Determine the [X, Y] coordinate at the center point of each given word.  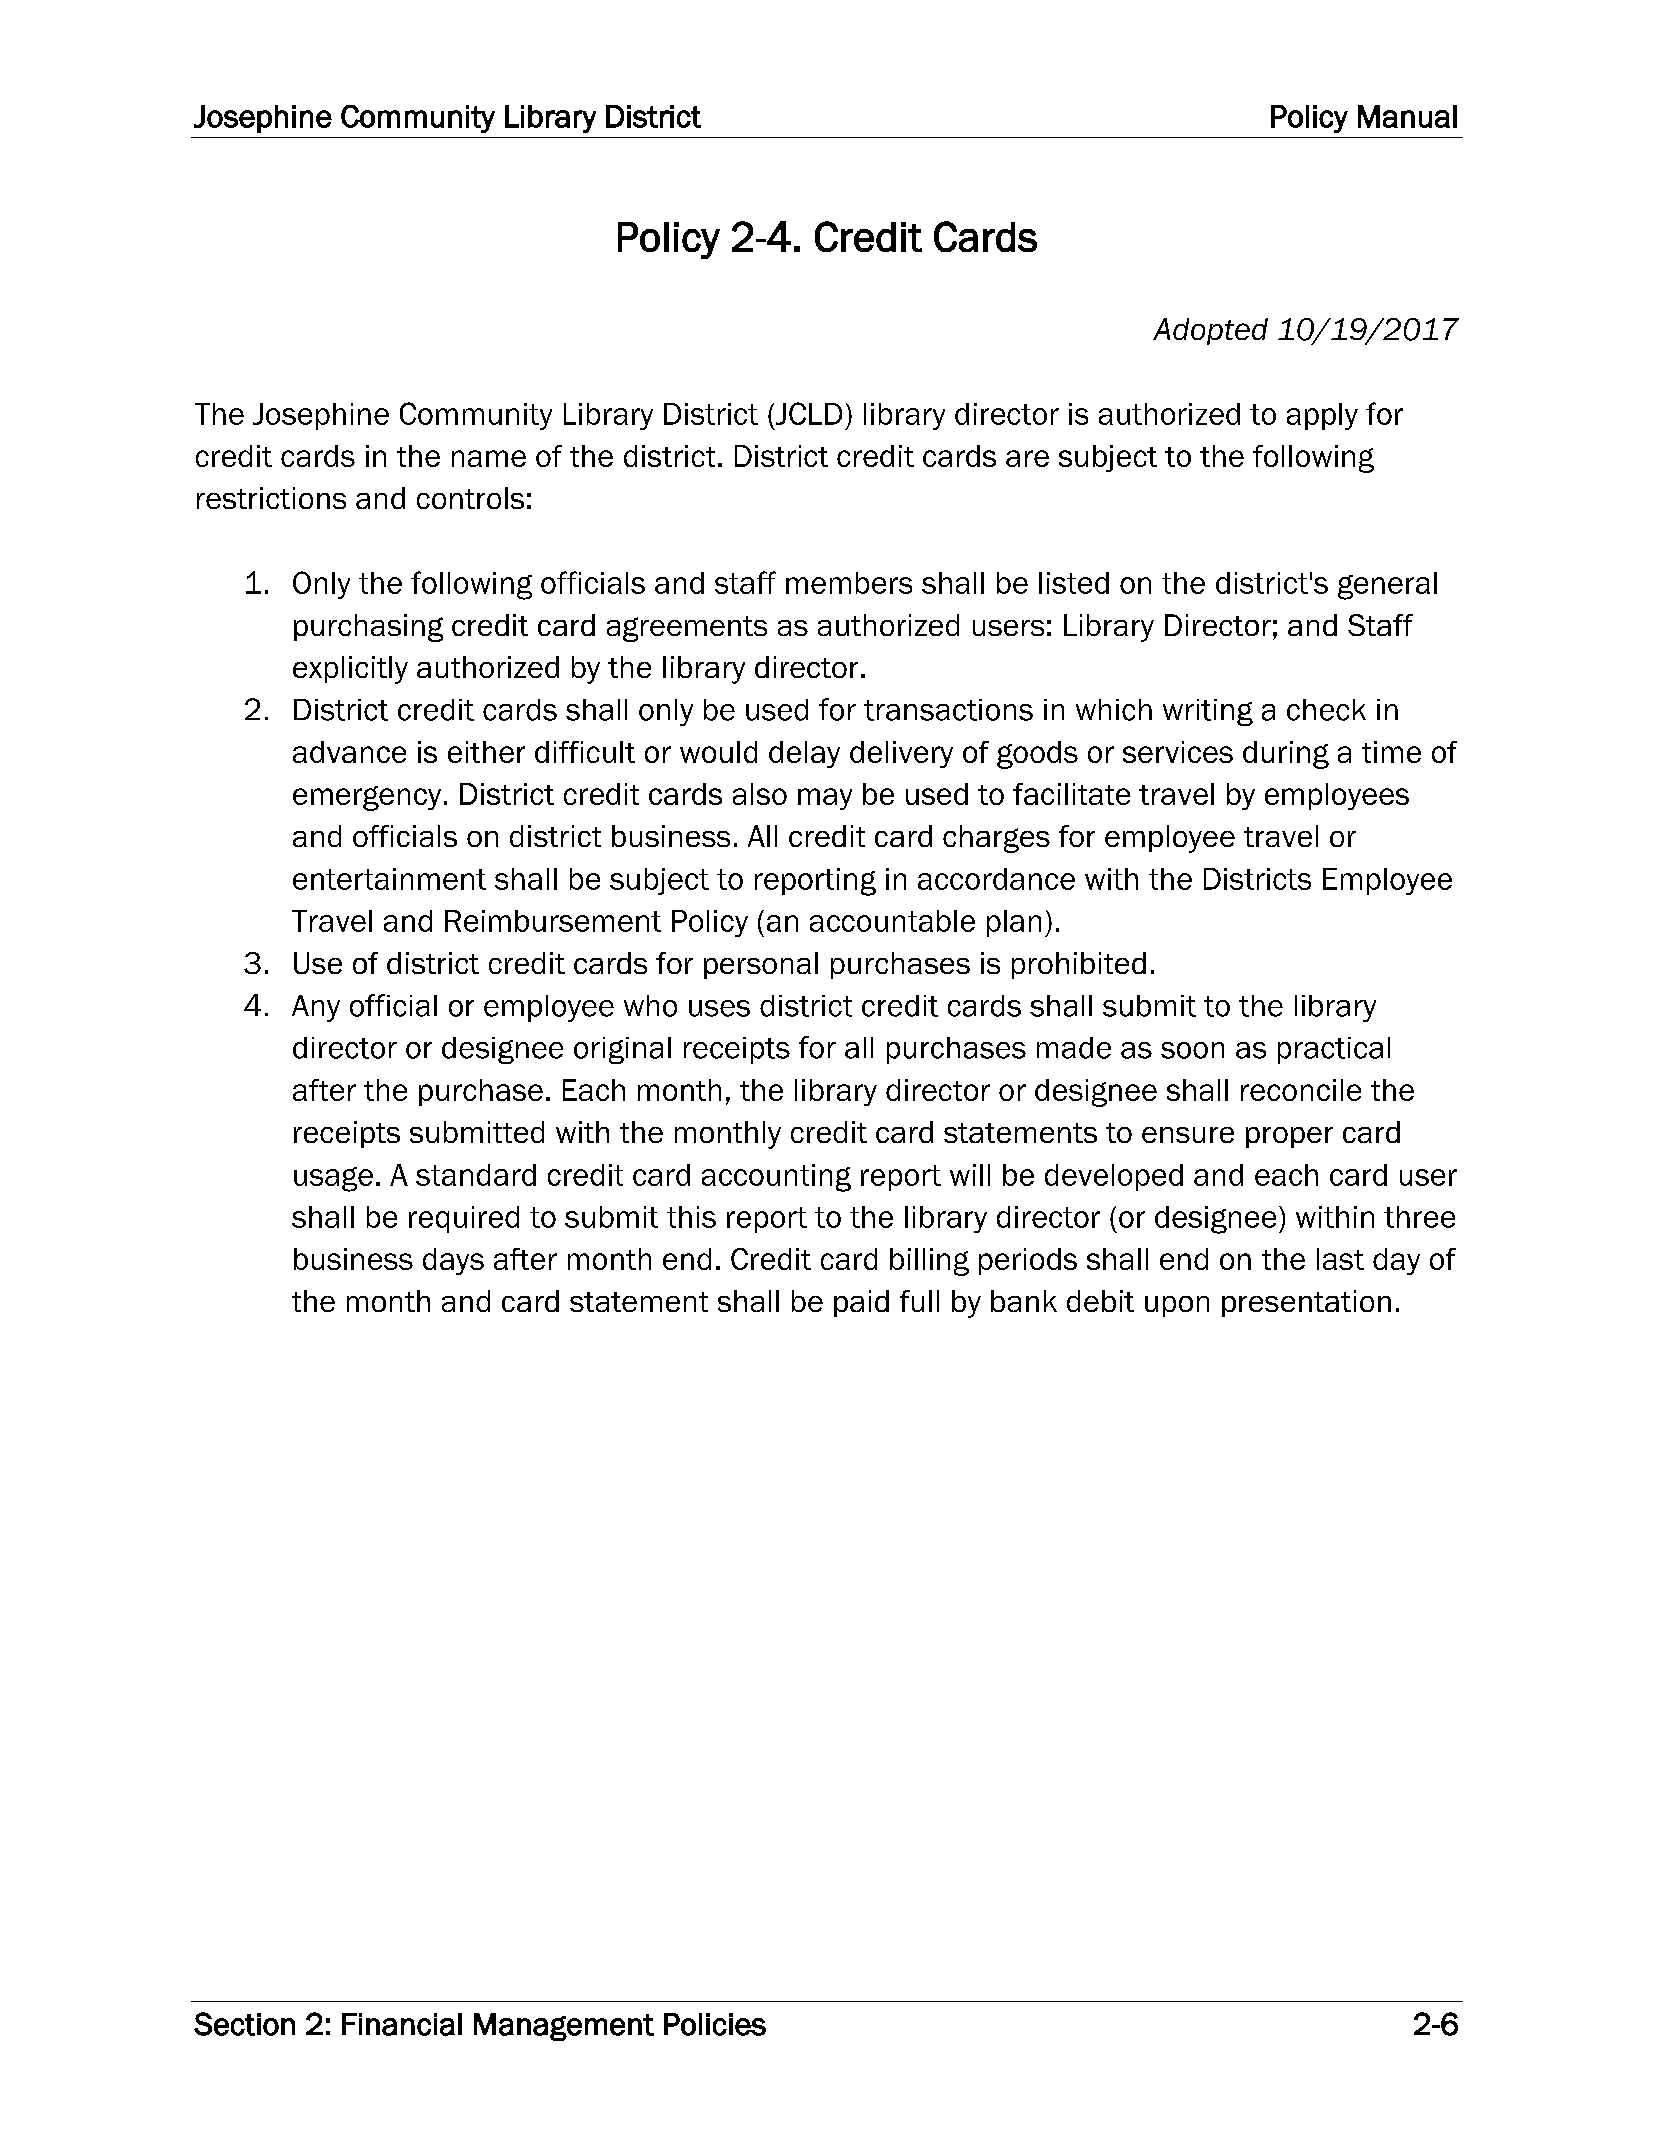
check [1326, 710]
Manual [1407, 116]
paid [861, 1303]
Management [564, 2027]
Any [316, 1008]
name [489, 458]
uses [719, 1008]
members [849, 583]
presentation [1306, 1303]
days [453, 1261]
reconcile [1301, 1090]
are [1027, 458]
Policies [715, 2024]
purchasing [368, 628]
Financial [402, 2024]
